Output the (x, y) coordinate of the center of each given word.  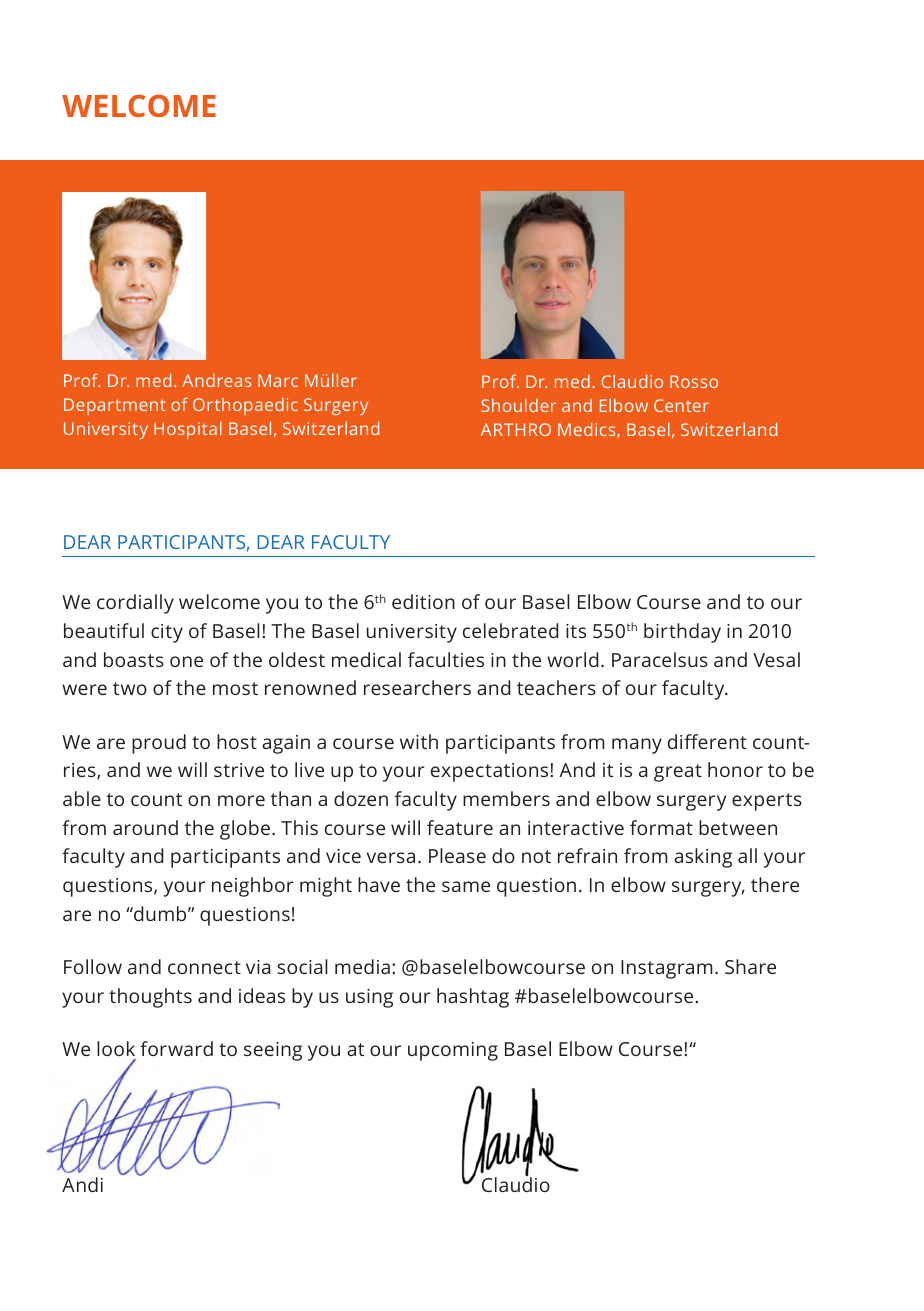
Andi (82, 1184)
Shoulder (518, 405)
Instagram (667, 969)
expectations (489, 772)
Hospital (188, 430)
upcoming (453, 1051)
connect (204, 967)
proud (159, 744)
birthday (682, 633)
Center (681, 405)
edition (423, 601)
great (678, 773)
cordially (135, 604)
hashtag (473, 998)
